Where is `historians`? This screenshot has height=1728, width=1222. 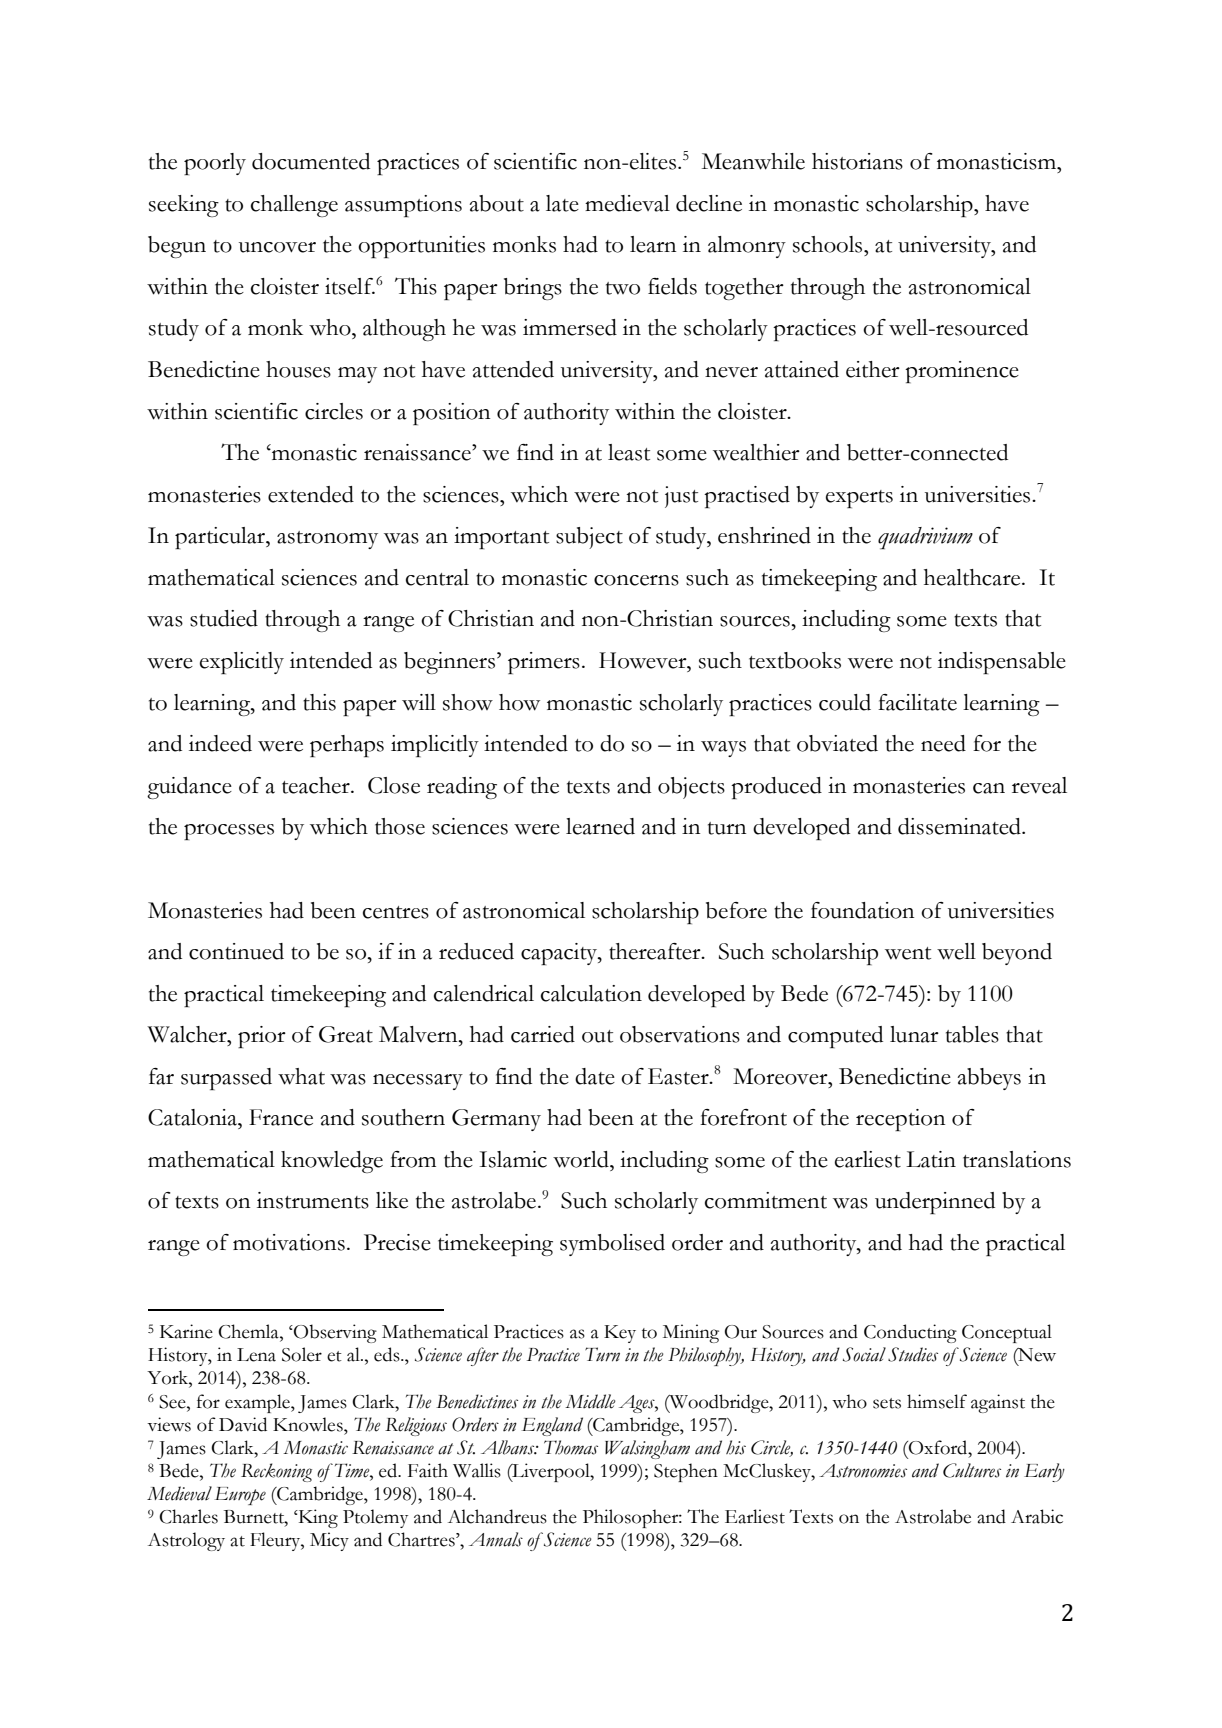
historians is located at coordinates (857, 161).
